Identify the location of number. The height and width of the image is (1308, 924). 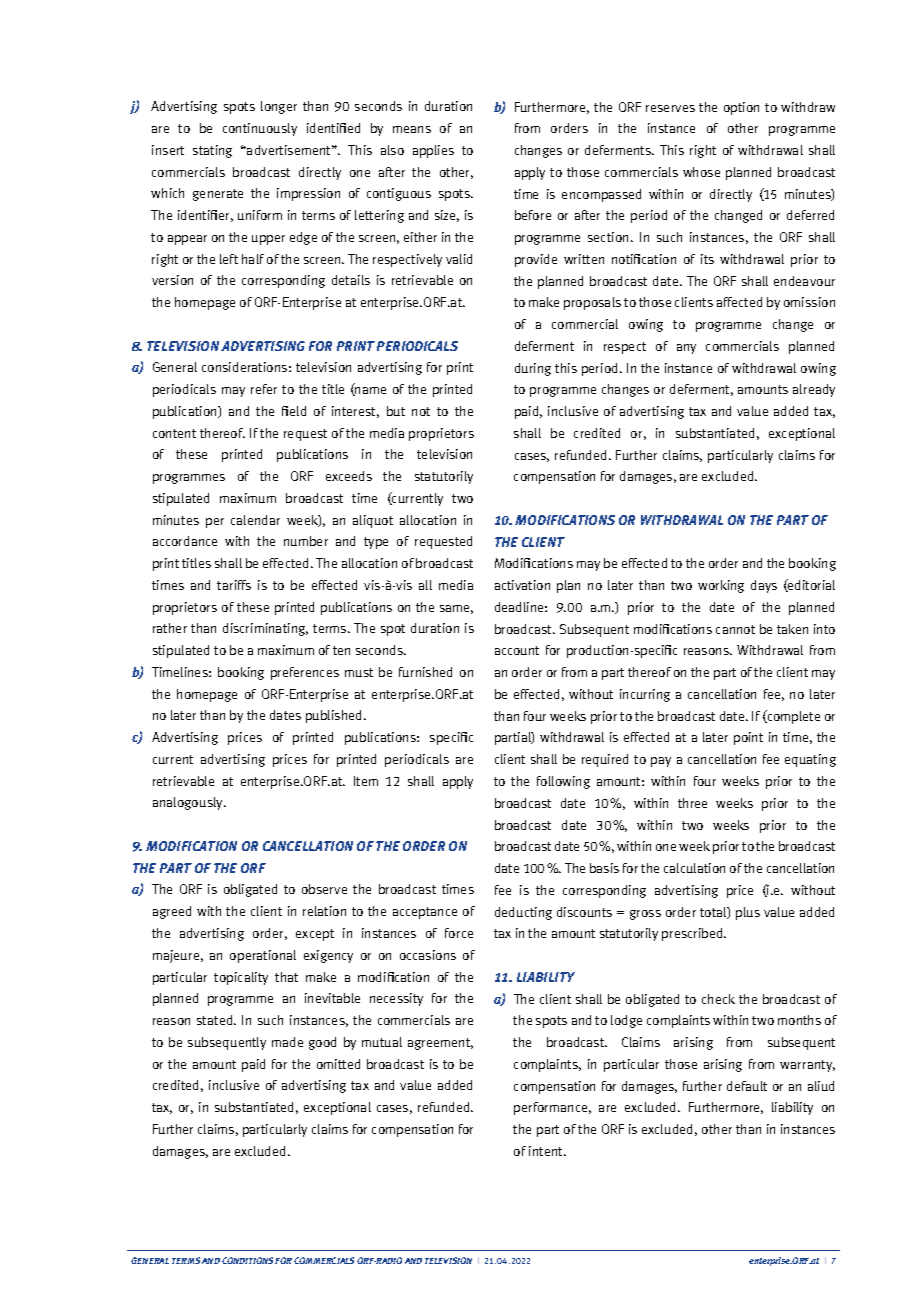
(306, 541).
